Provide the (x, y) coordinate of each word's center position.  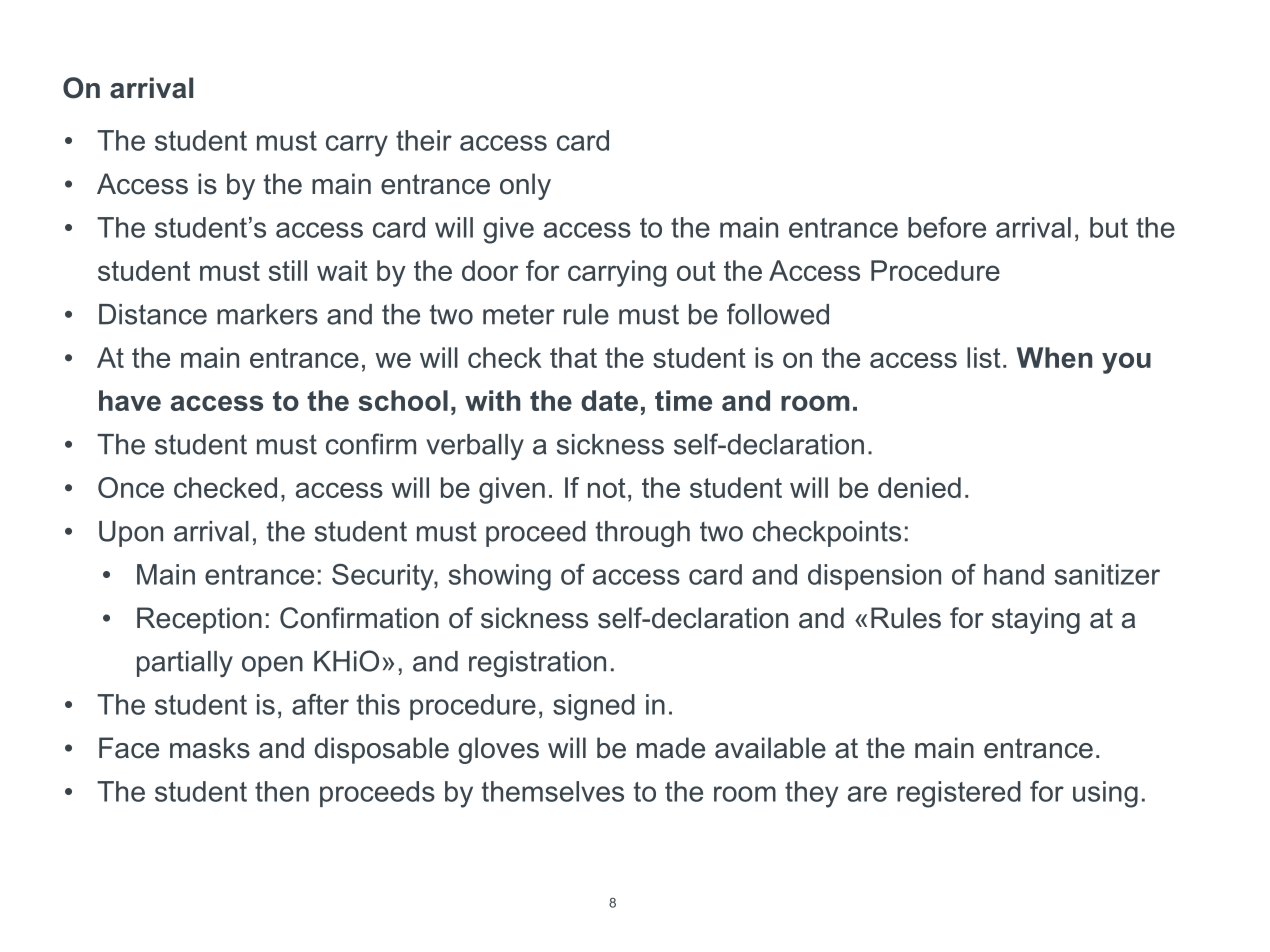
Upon (131, 534)
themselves (553, 791)
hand (1014, 574)
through (643, 534)
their (424, 140)
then (282, 791)
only (525, 186)
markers (267, 314)
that (573, 357)
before (947, 227)
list (984, 357)
